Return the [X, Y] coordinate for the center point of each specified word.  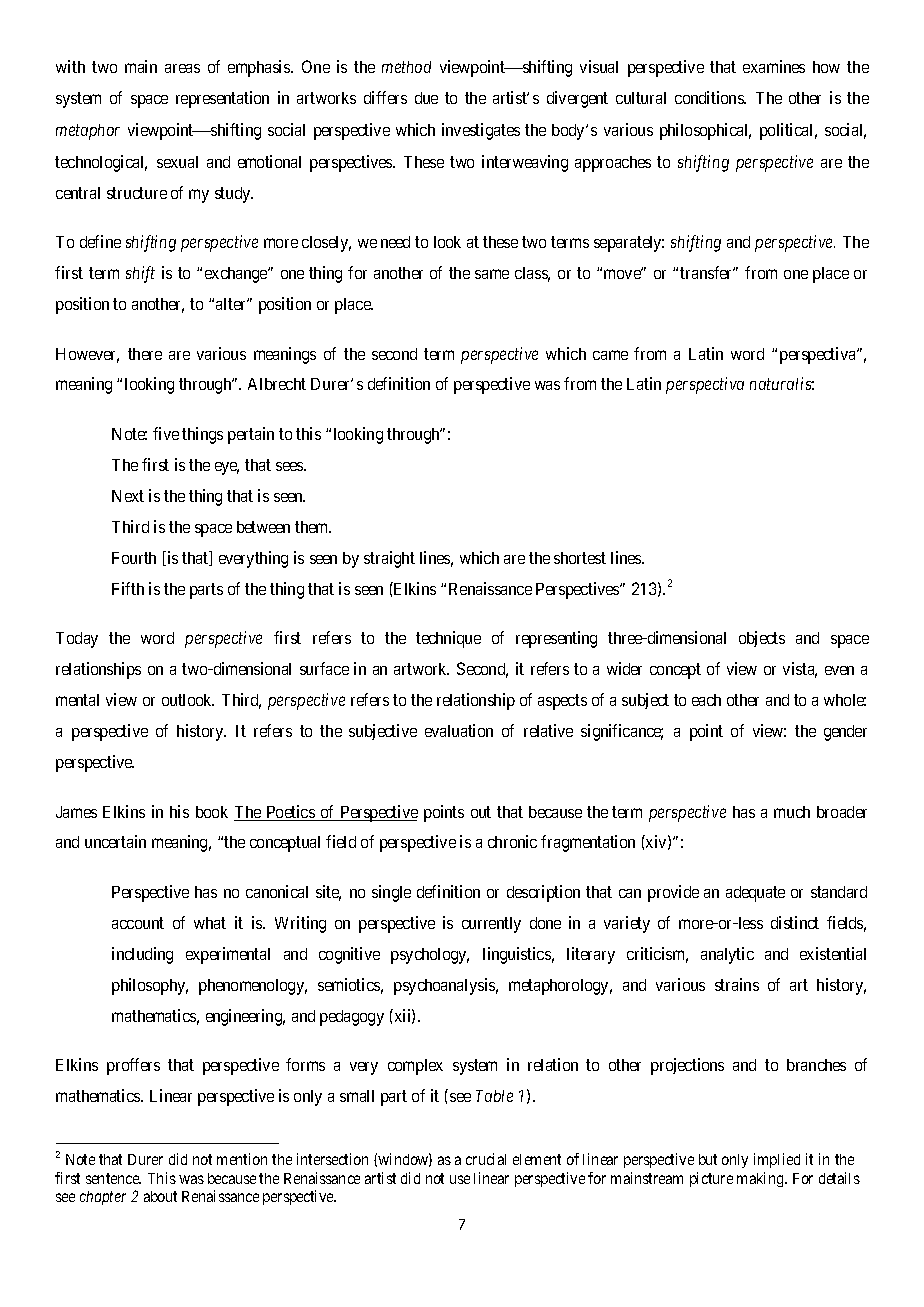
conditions [710, 97]
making [761, 1179]
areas [182, 68]
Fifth [128, 588]
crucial [486, 1159]
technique [448, 639]
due [426, 98]
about [160, 1196]
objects [762, 639]
